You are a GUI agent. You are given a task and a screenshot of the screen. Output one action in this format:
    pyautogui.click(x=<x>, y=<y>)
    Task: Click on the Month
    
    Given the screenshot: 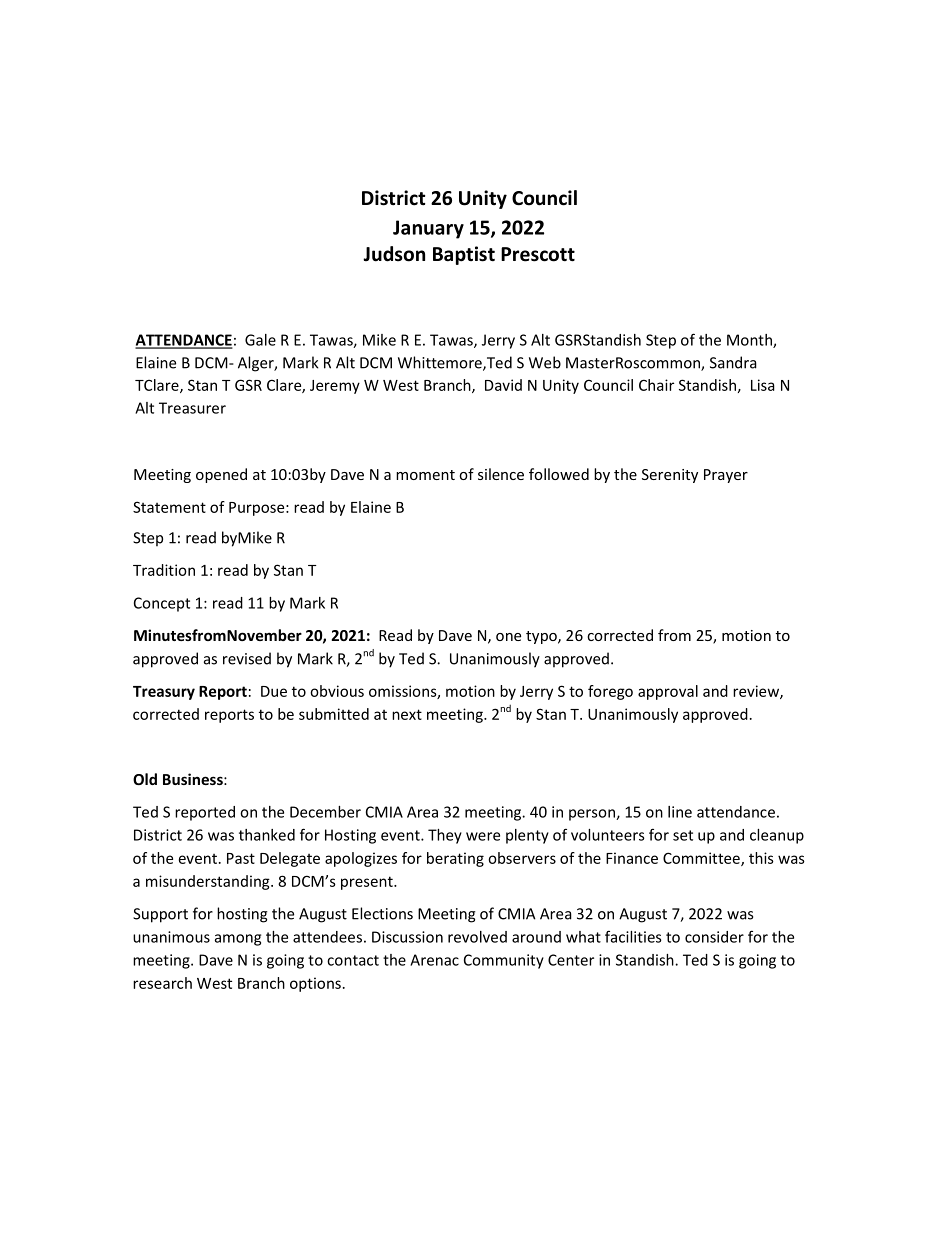 What is the action you would take?
    pyautogui.click(x=750, y=341)
